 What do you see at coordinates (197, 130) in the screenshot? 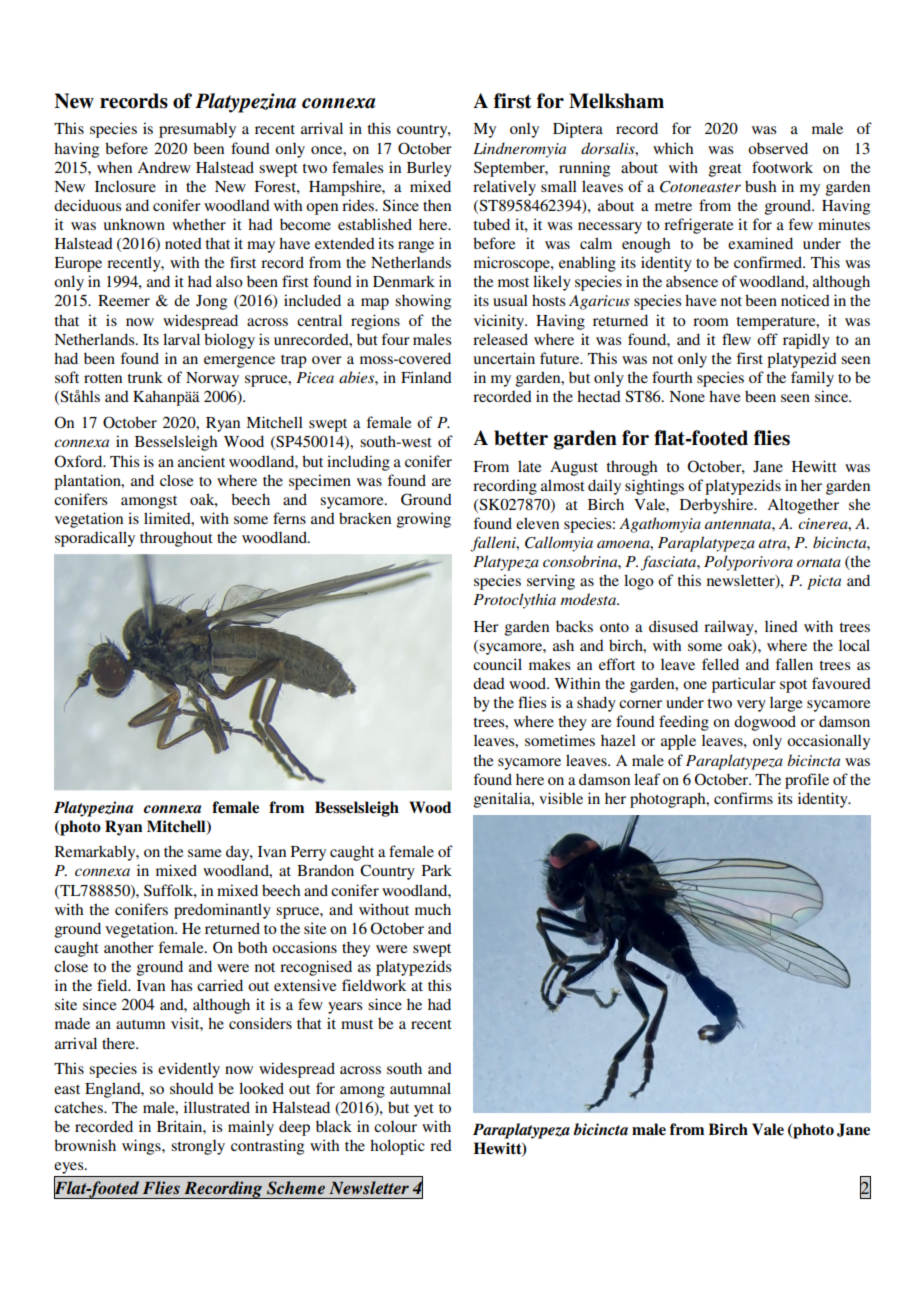
I see `presumably` at bounding box center [197, 130].
